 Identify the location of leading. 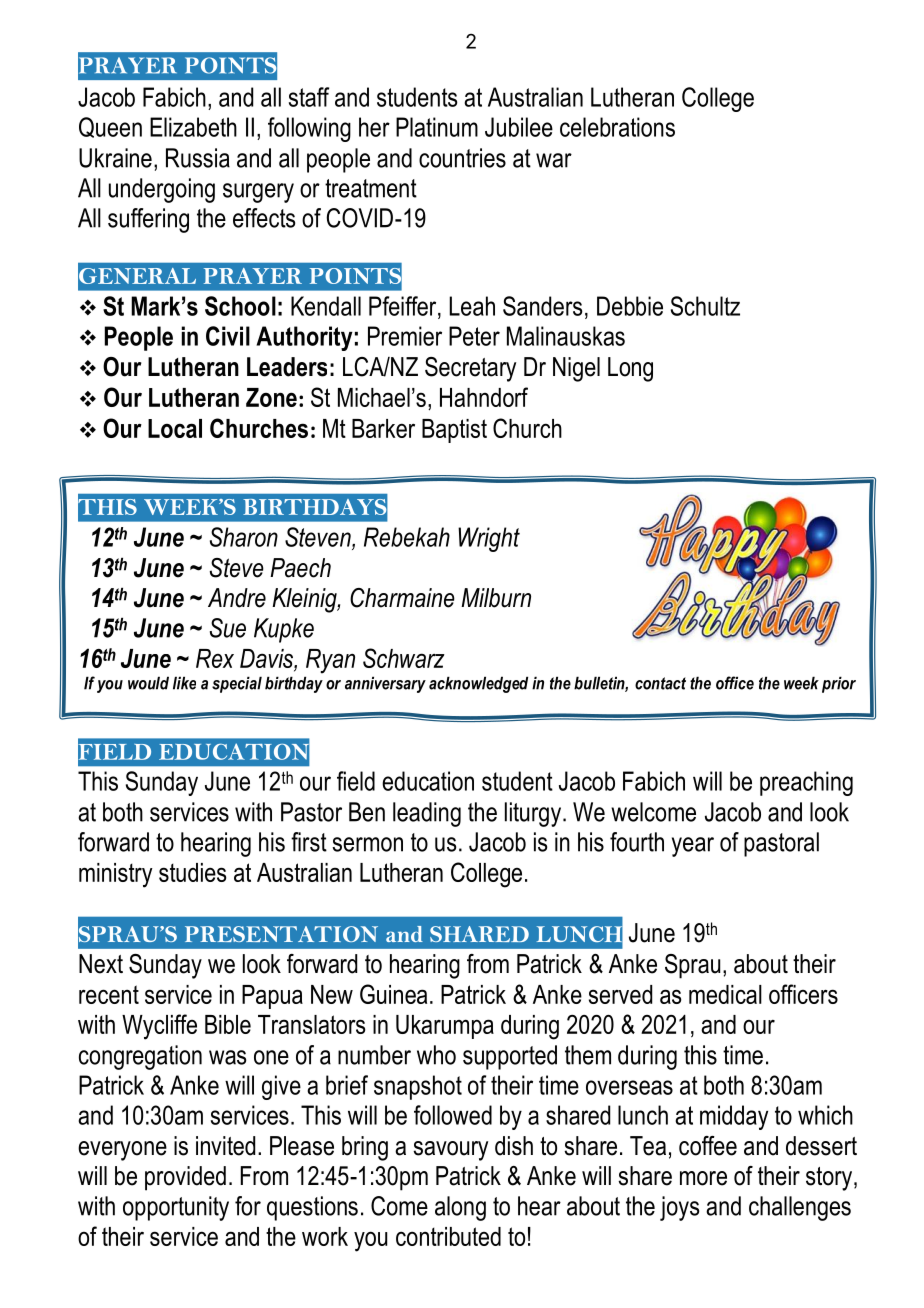
(427, 814).
